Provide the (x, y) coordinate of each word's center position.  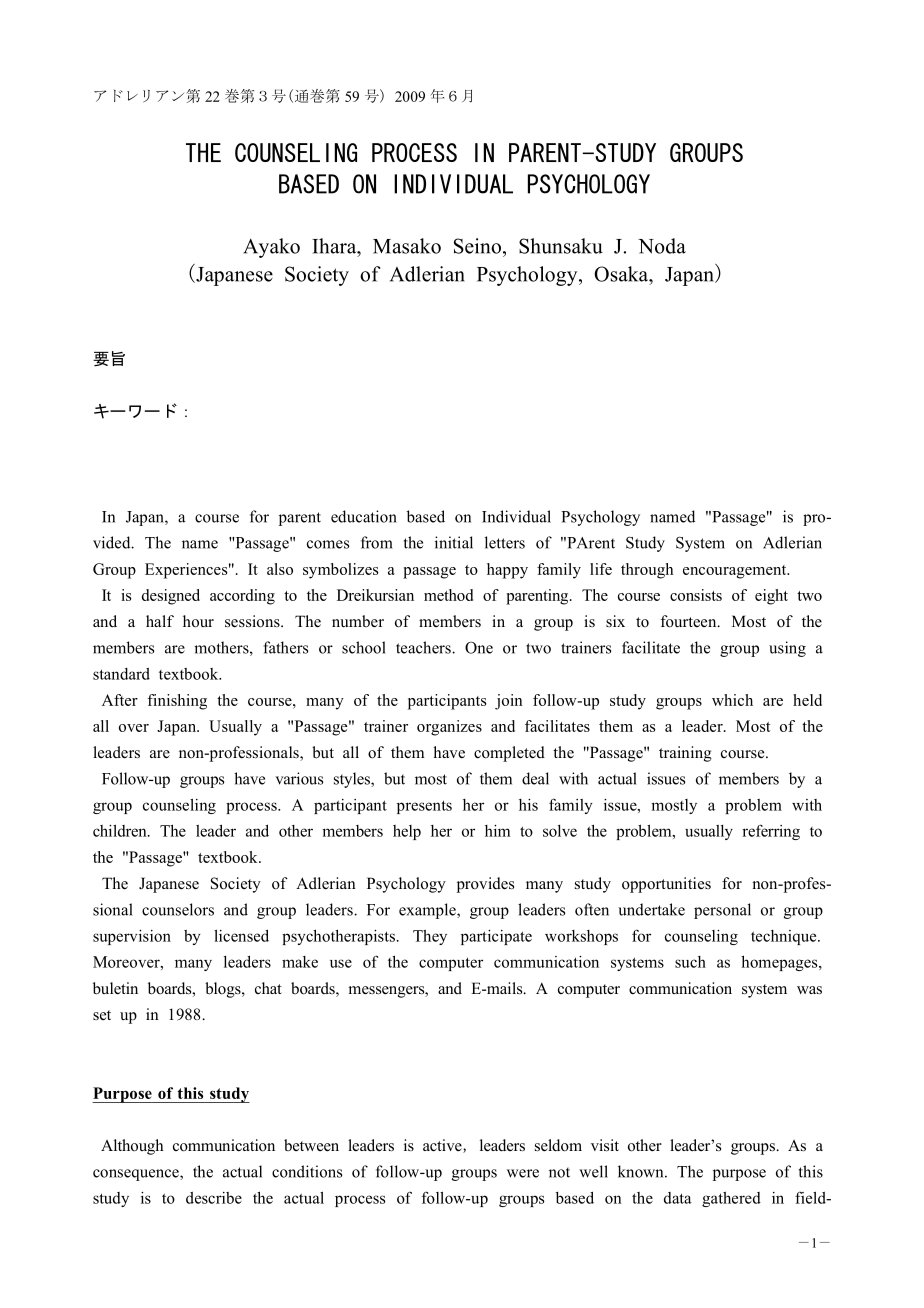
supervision (132, 937)
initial (454, 542)
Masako (407, 246)
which (732, 700)
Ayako (271, 248)
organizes (449, 728)
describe (214, 1198)
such (690, 962)
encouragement (736, 572)
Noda (662, 246)
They (430, 937)
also (280, 569)
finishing (177, 702)
